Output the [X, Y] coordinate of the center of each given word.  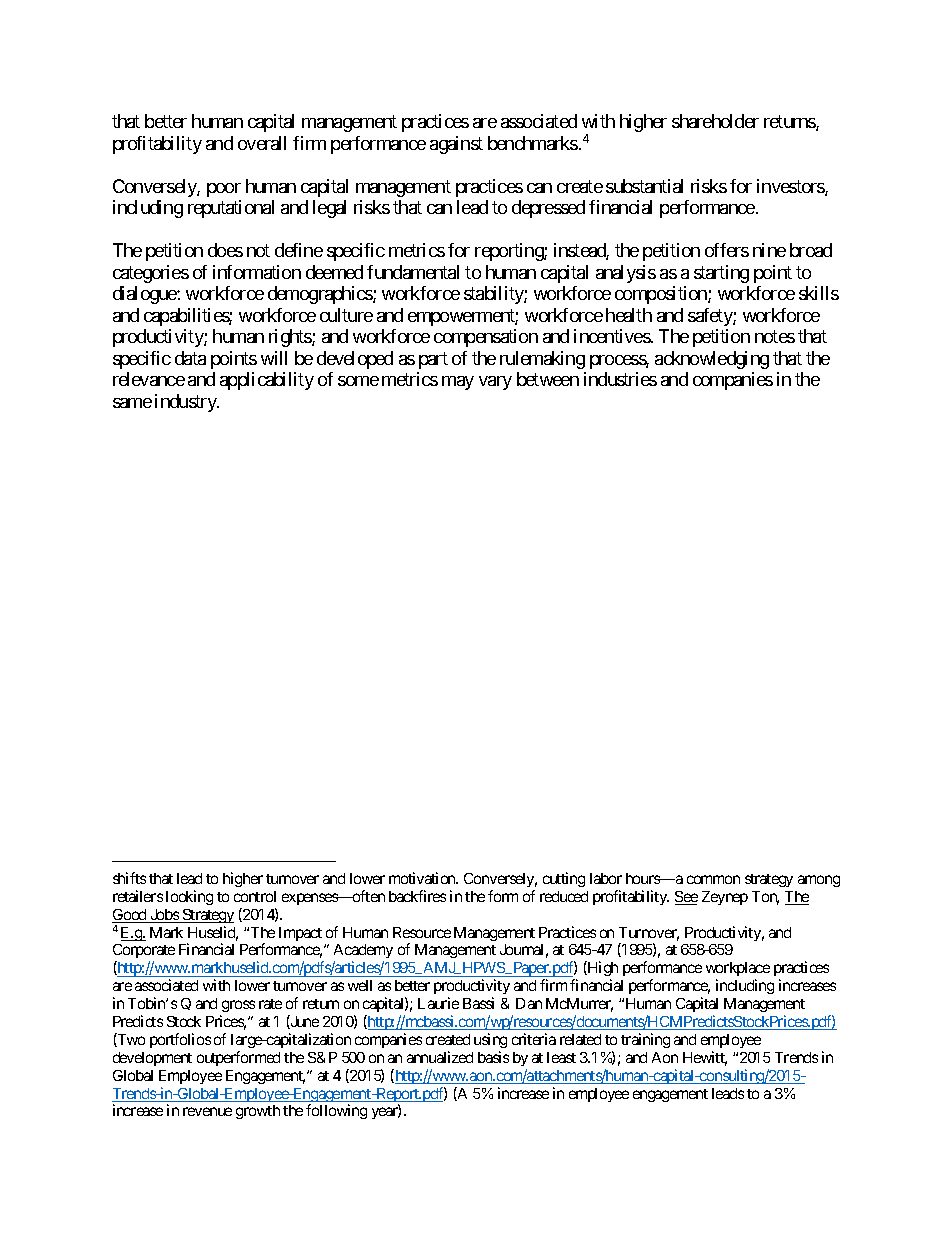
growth [258, 1112]
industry [186, 403]
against [456, 145]
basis [493, 1057]
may [458, 383]
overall [262, 143]
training [645, 1040]
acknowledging [712, 360]
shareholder [715, 121]
